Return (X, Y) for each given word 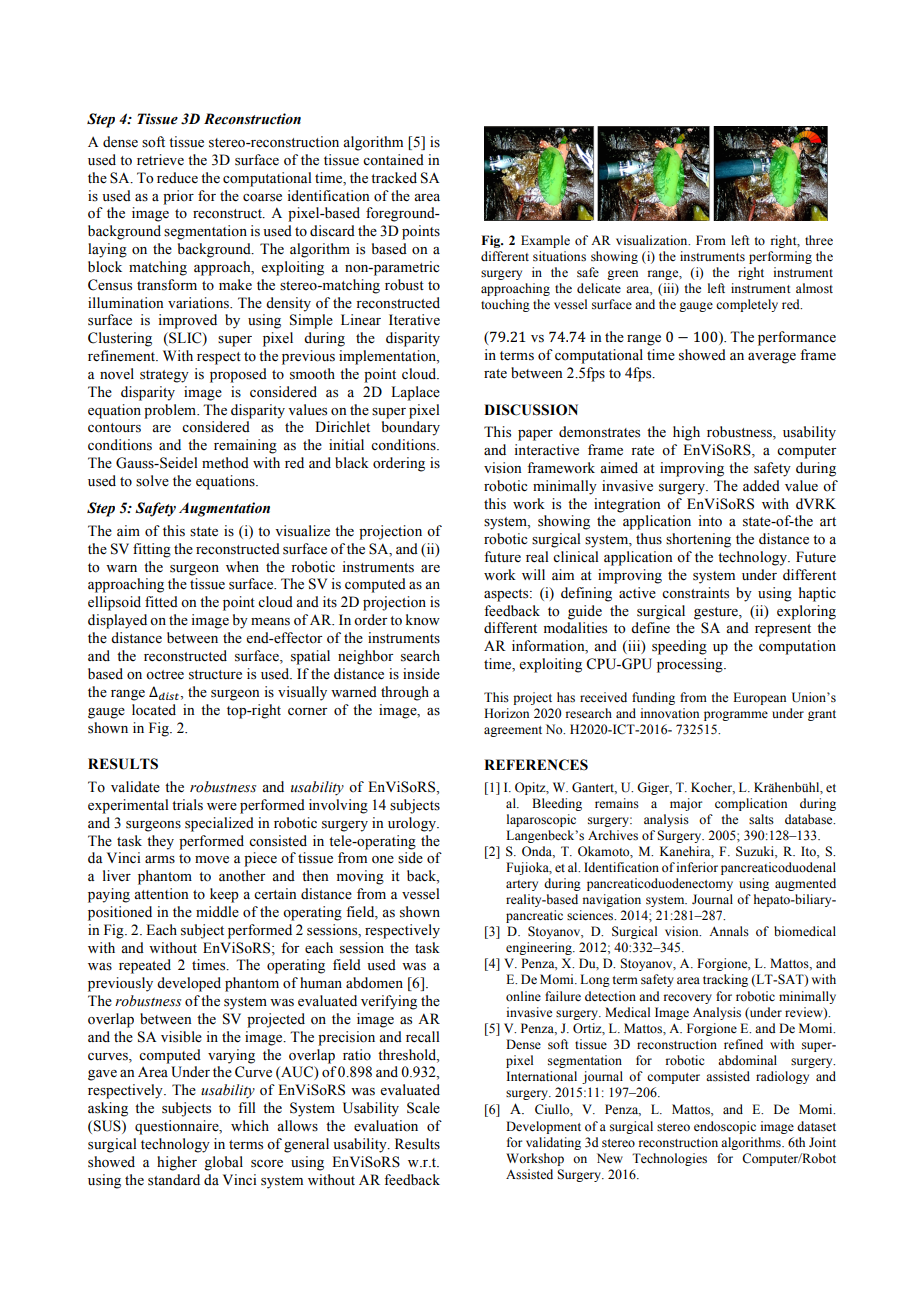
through (405, 693)
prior (178, 197)
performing (780, 257)
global (223, 1163)
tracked (394, 177)
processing (691, 665)
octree (165, 675)
